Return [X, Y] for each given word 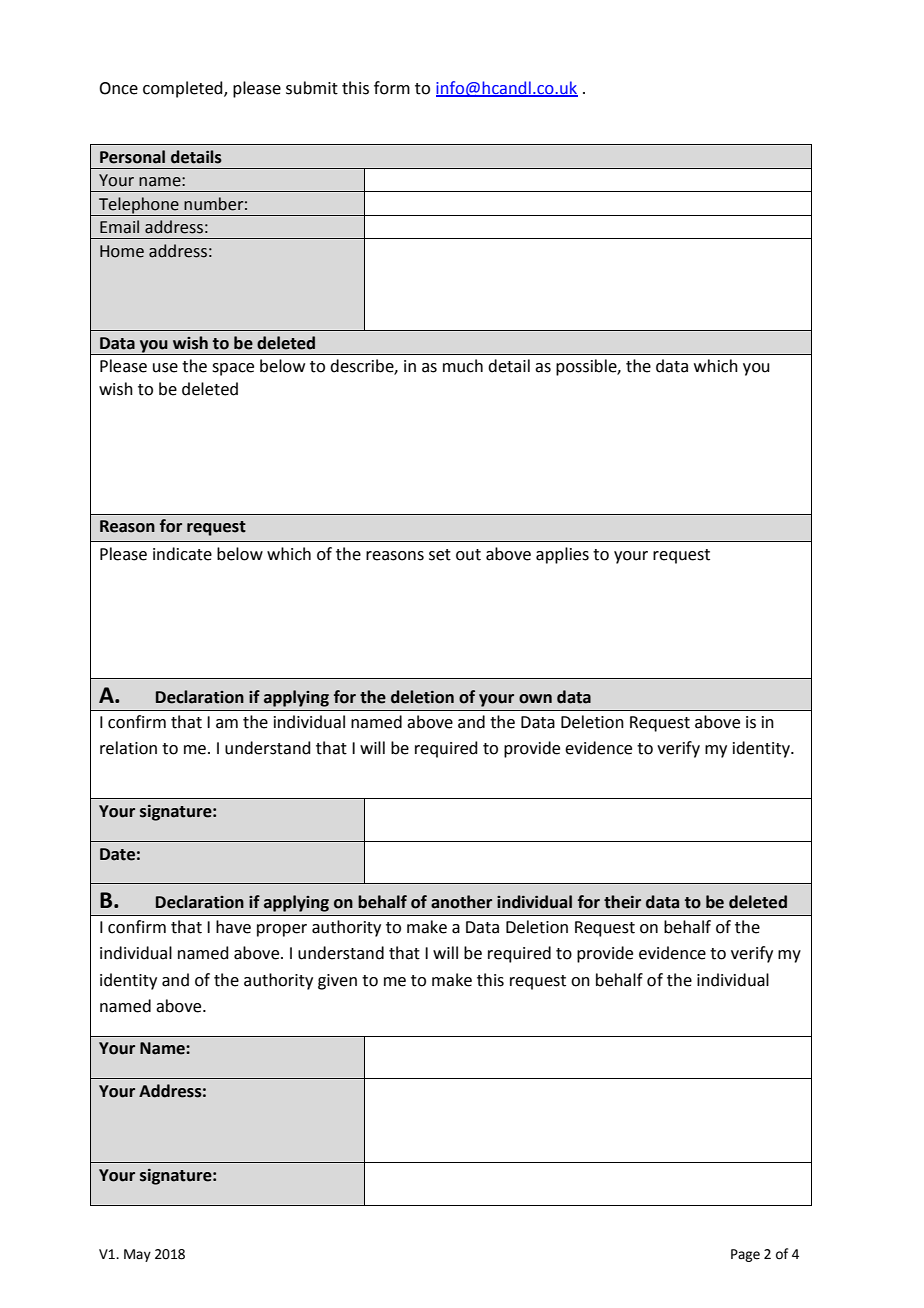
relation [128, 748]
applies [562, 555]
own [535, 699]
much [463, 366]
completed [184, 89]
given [337, 982]
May [137, 1255]
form [392, 88]
